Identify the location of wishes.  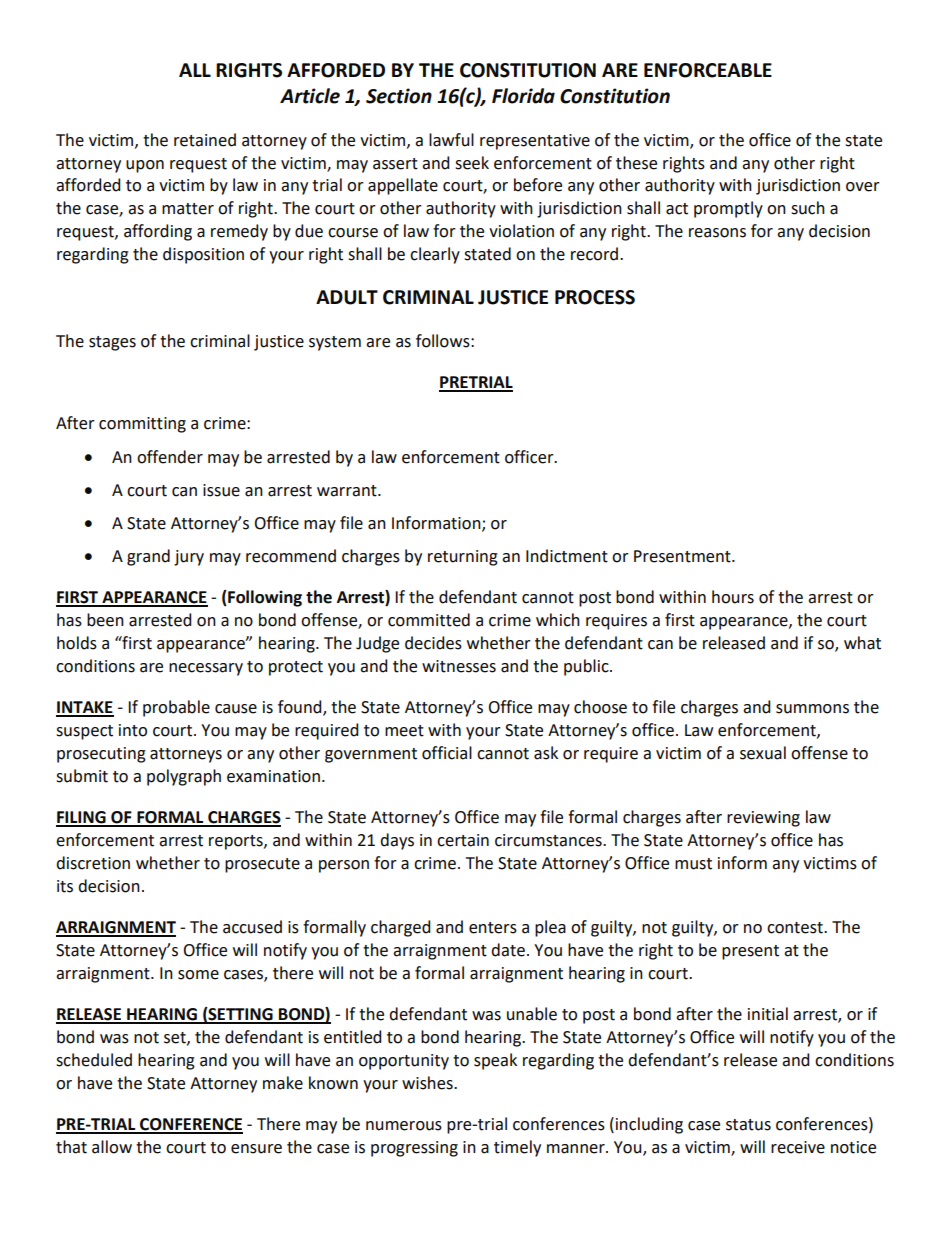
(428, 1083).
